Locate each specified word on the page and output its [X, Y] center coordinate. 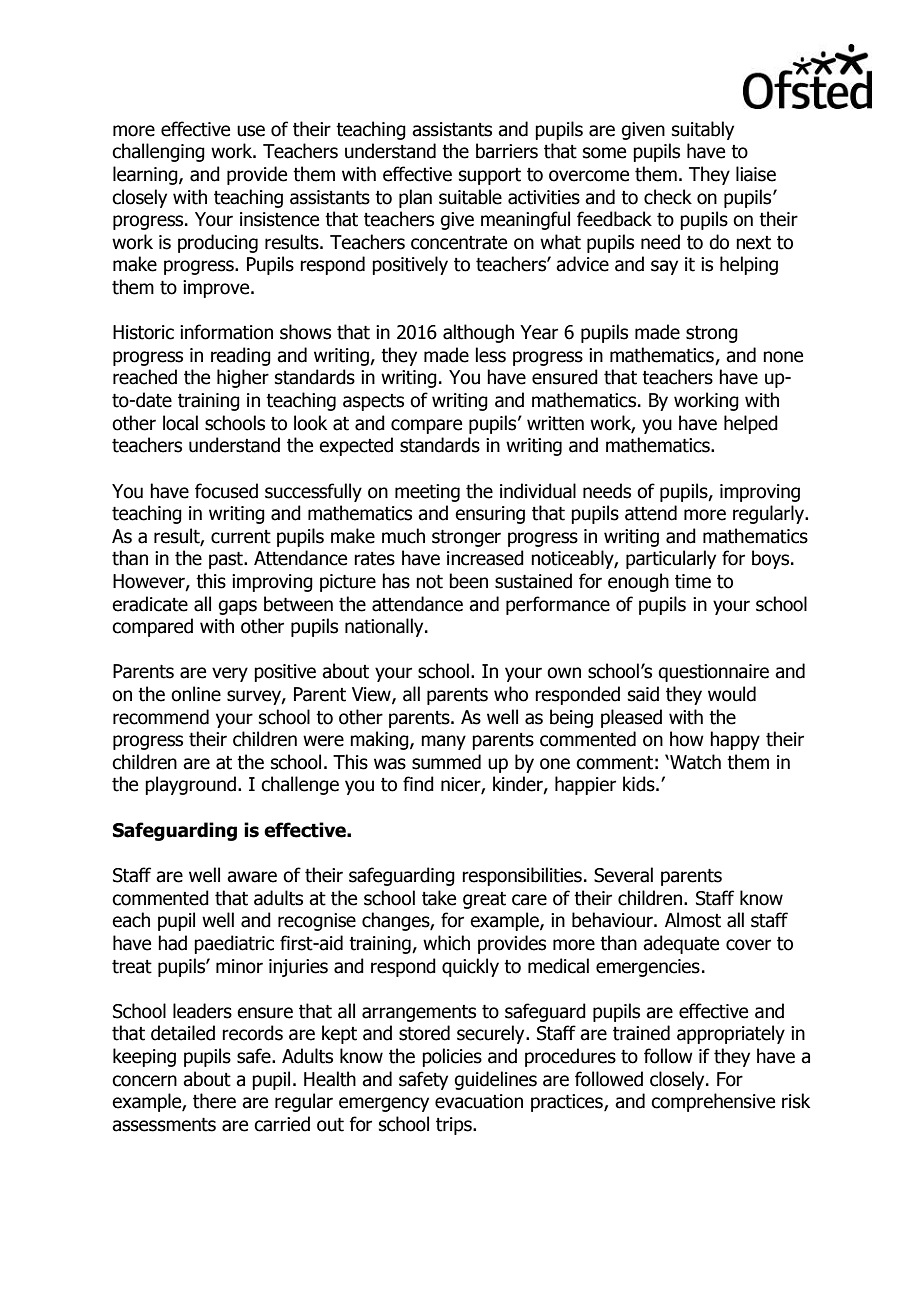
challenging [158, 152]
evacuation [479, 1101]
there [214, 1101]
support [490, 176]
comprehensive [713, 1102]
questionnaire [713, 673]
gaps [237, 607]
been [468, 581]
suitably [703, 130]
